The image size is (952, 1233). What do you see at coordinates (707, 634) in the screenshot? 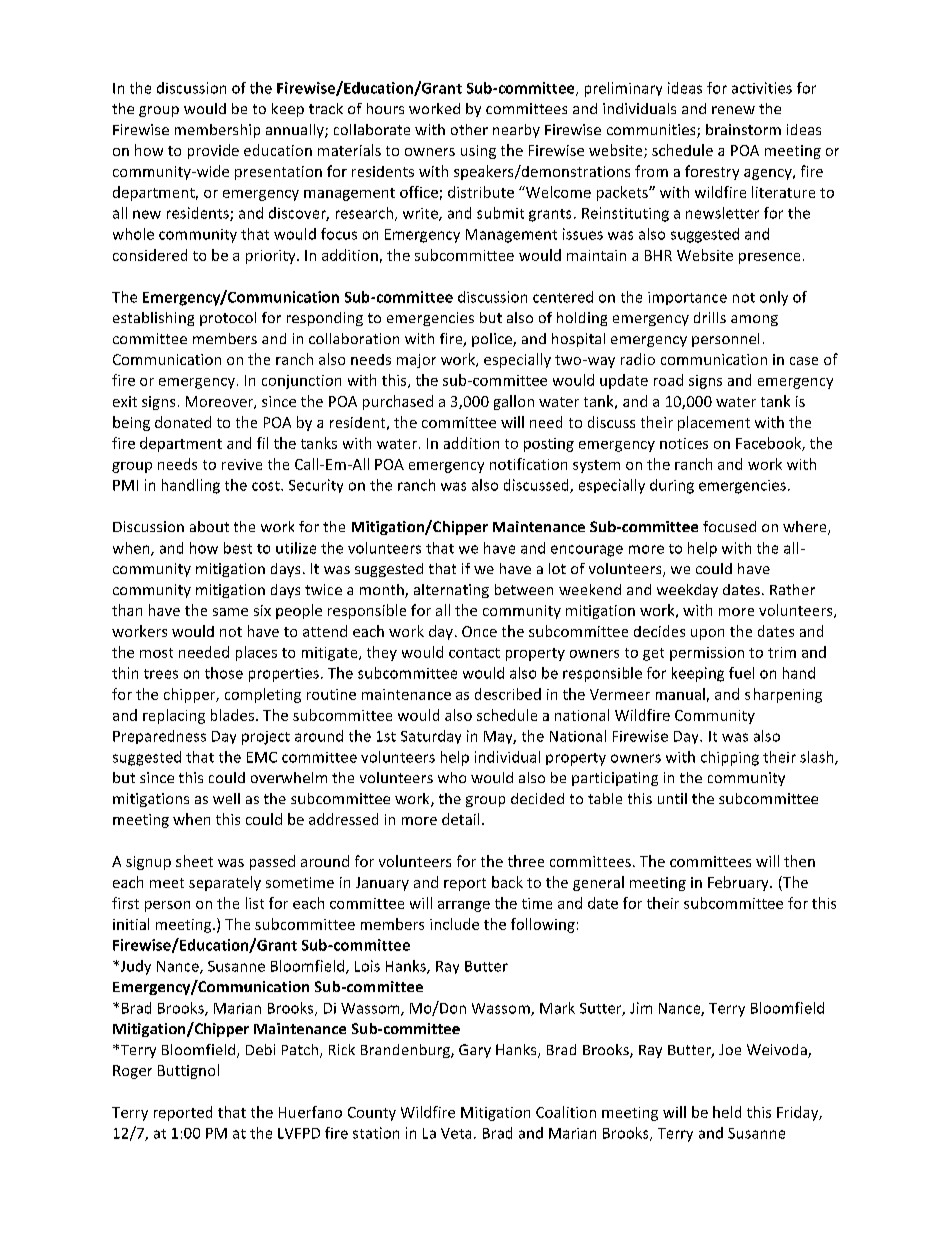
I see `upon` at bounding box center [707, 634].
